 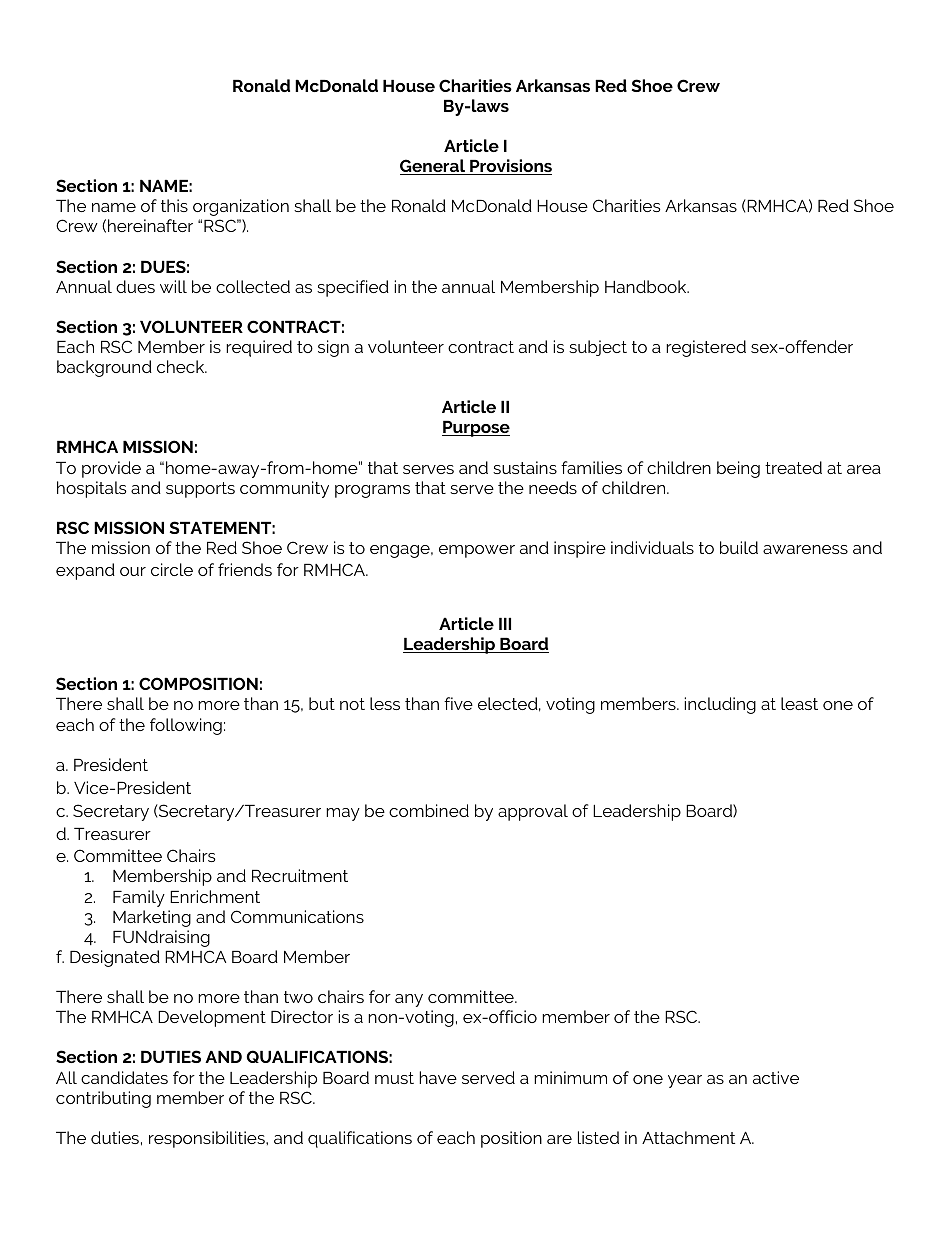 What do you see at coordinates (776, 1077) in the page?
I see `active` at bounding box center [776, 1077].
